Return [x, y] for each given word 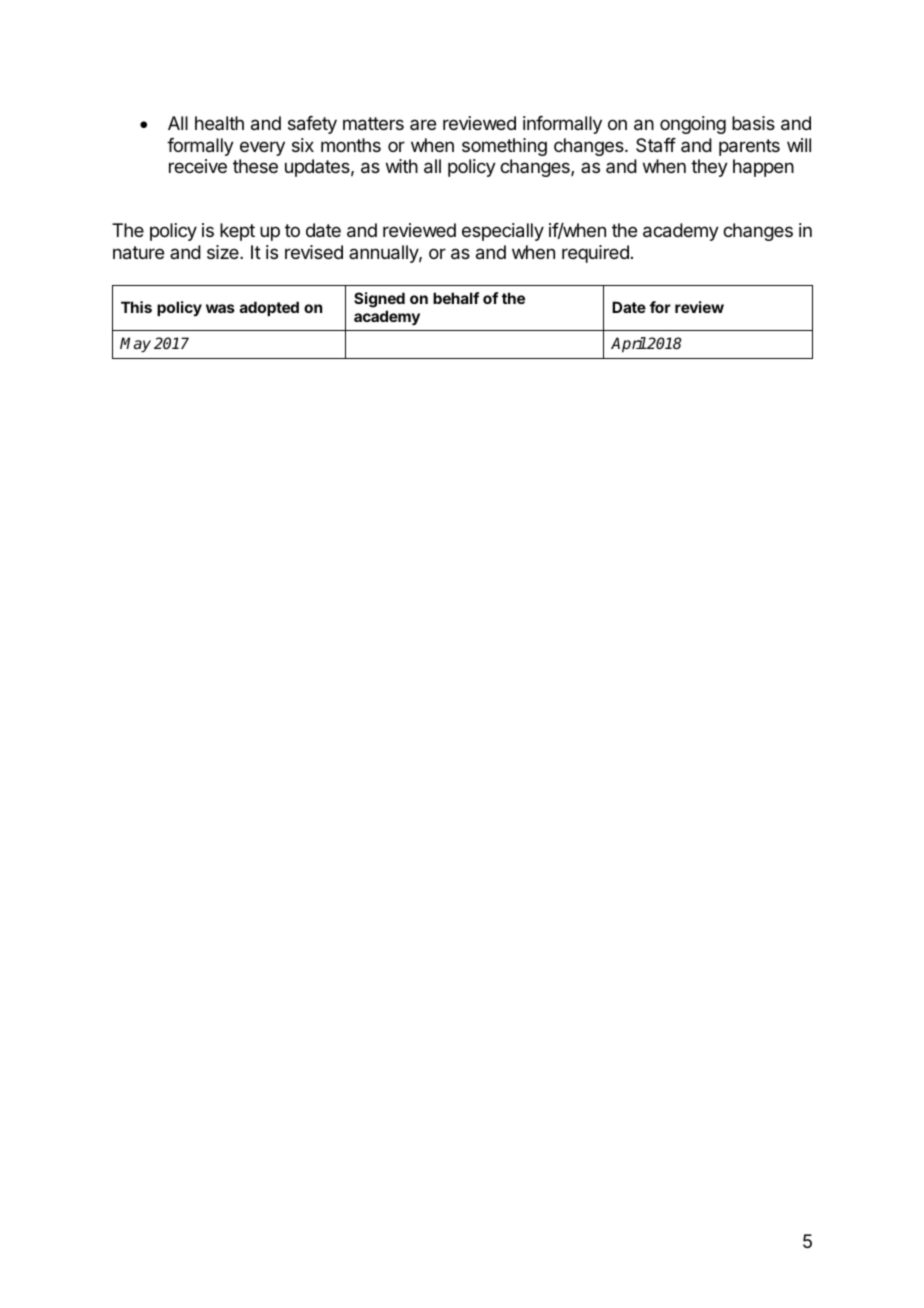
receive [198, 166]
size [224, 252]
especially [503, 232]
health [219, 123]
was [220, 308]
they [709, 168]
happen [763, 168]
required [595, 254]
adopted [269, 308]
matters [373, 124]
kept [237, 232]
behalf [456, 298]
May [135, 345]
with [402, 166]
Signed [379, 300]
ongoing [693, 125]
